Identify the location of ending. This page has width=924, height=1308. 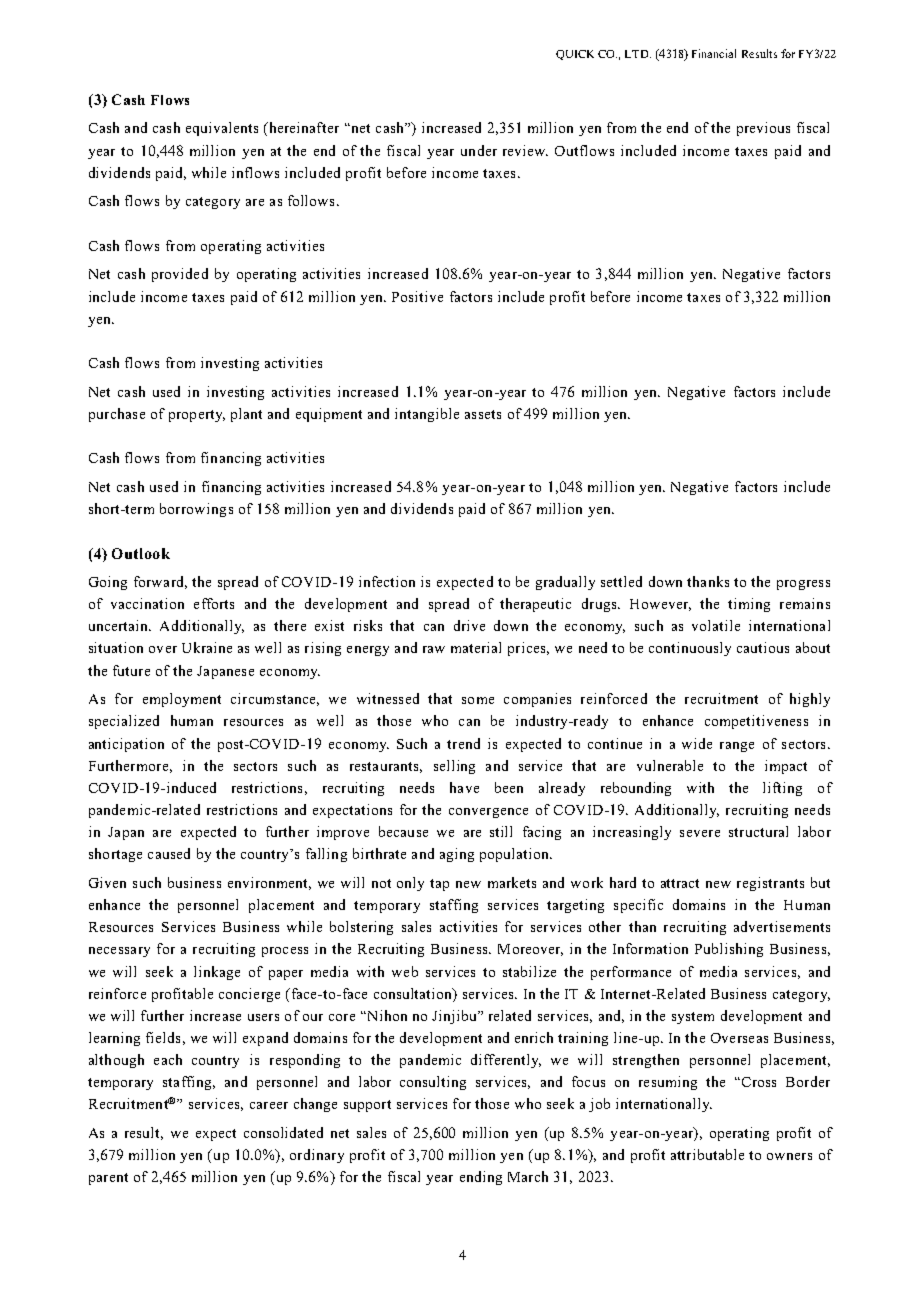
(481, 1178).
